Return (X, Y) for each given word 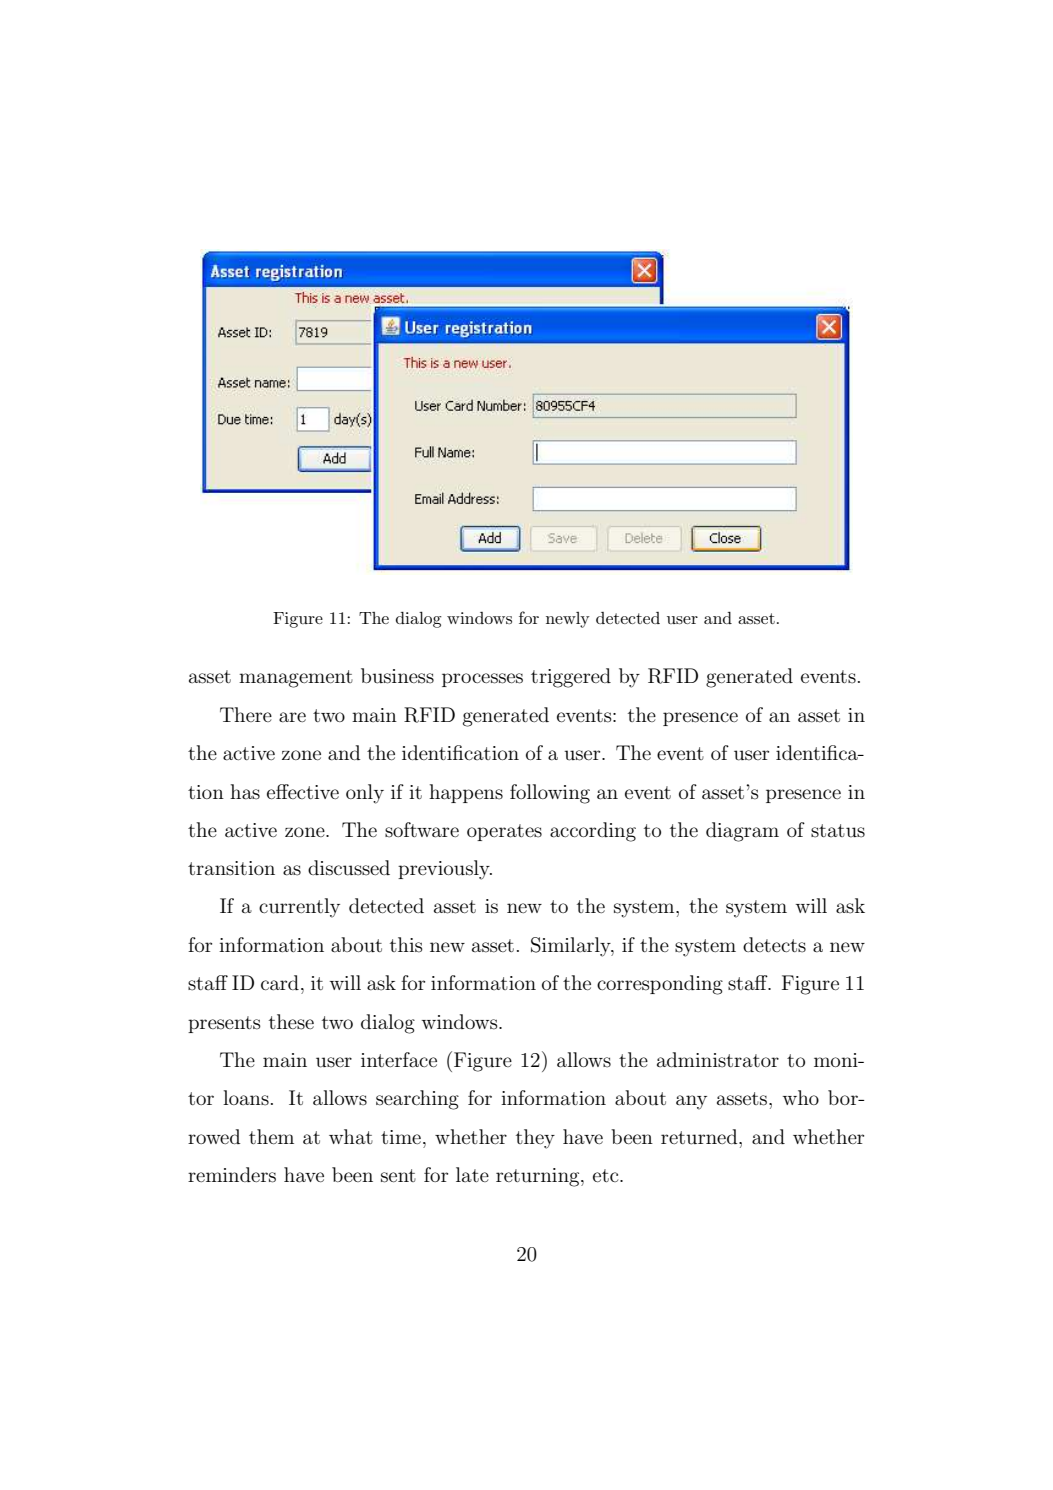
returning (539, 1177)
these (291, 1022)
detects (774, 945)
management (296, 679)
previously (445, 870)
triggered (571, 678)
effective (303, 791)
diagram (742, 832)
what (351, 1136)
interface (399, 1060)
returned (700, 1137)
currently (299, 908)
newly (568, 620)
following (550, 794)
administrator (718, 1060)
